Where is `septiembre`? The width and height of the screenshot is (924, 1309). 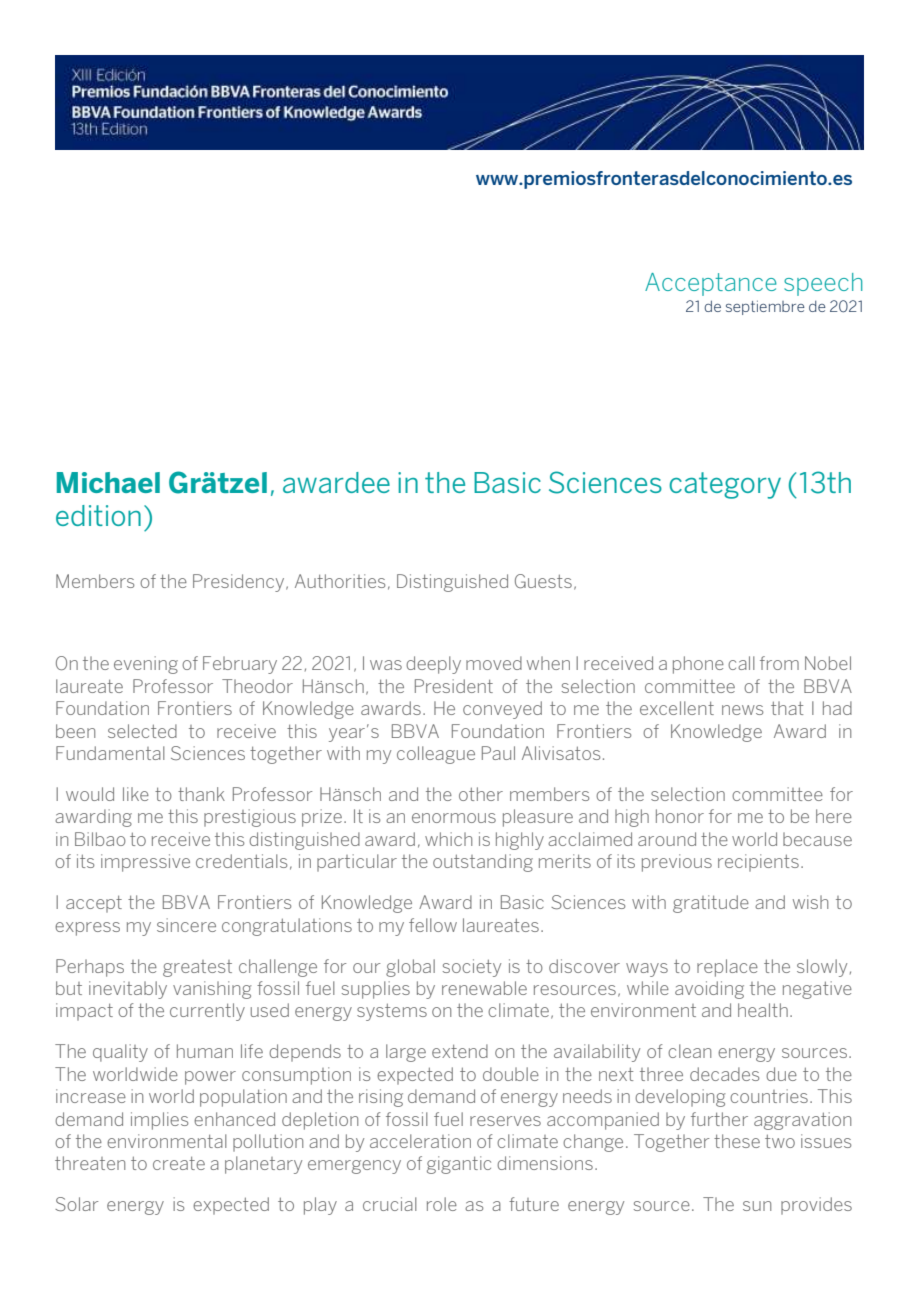
septiembre is located at coordinates (765, 307).
